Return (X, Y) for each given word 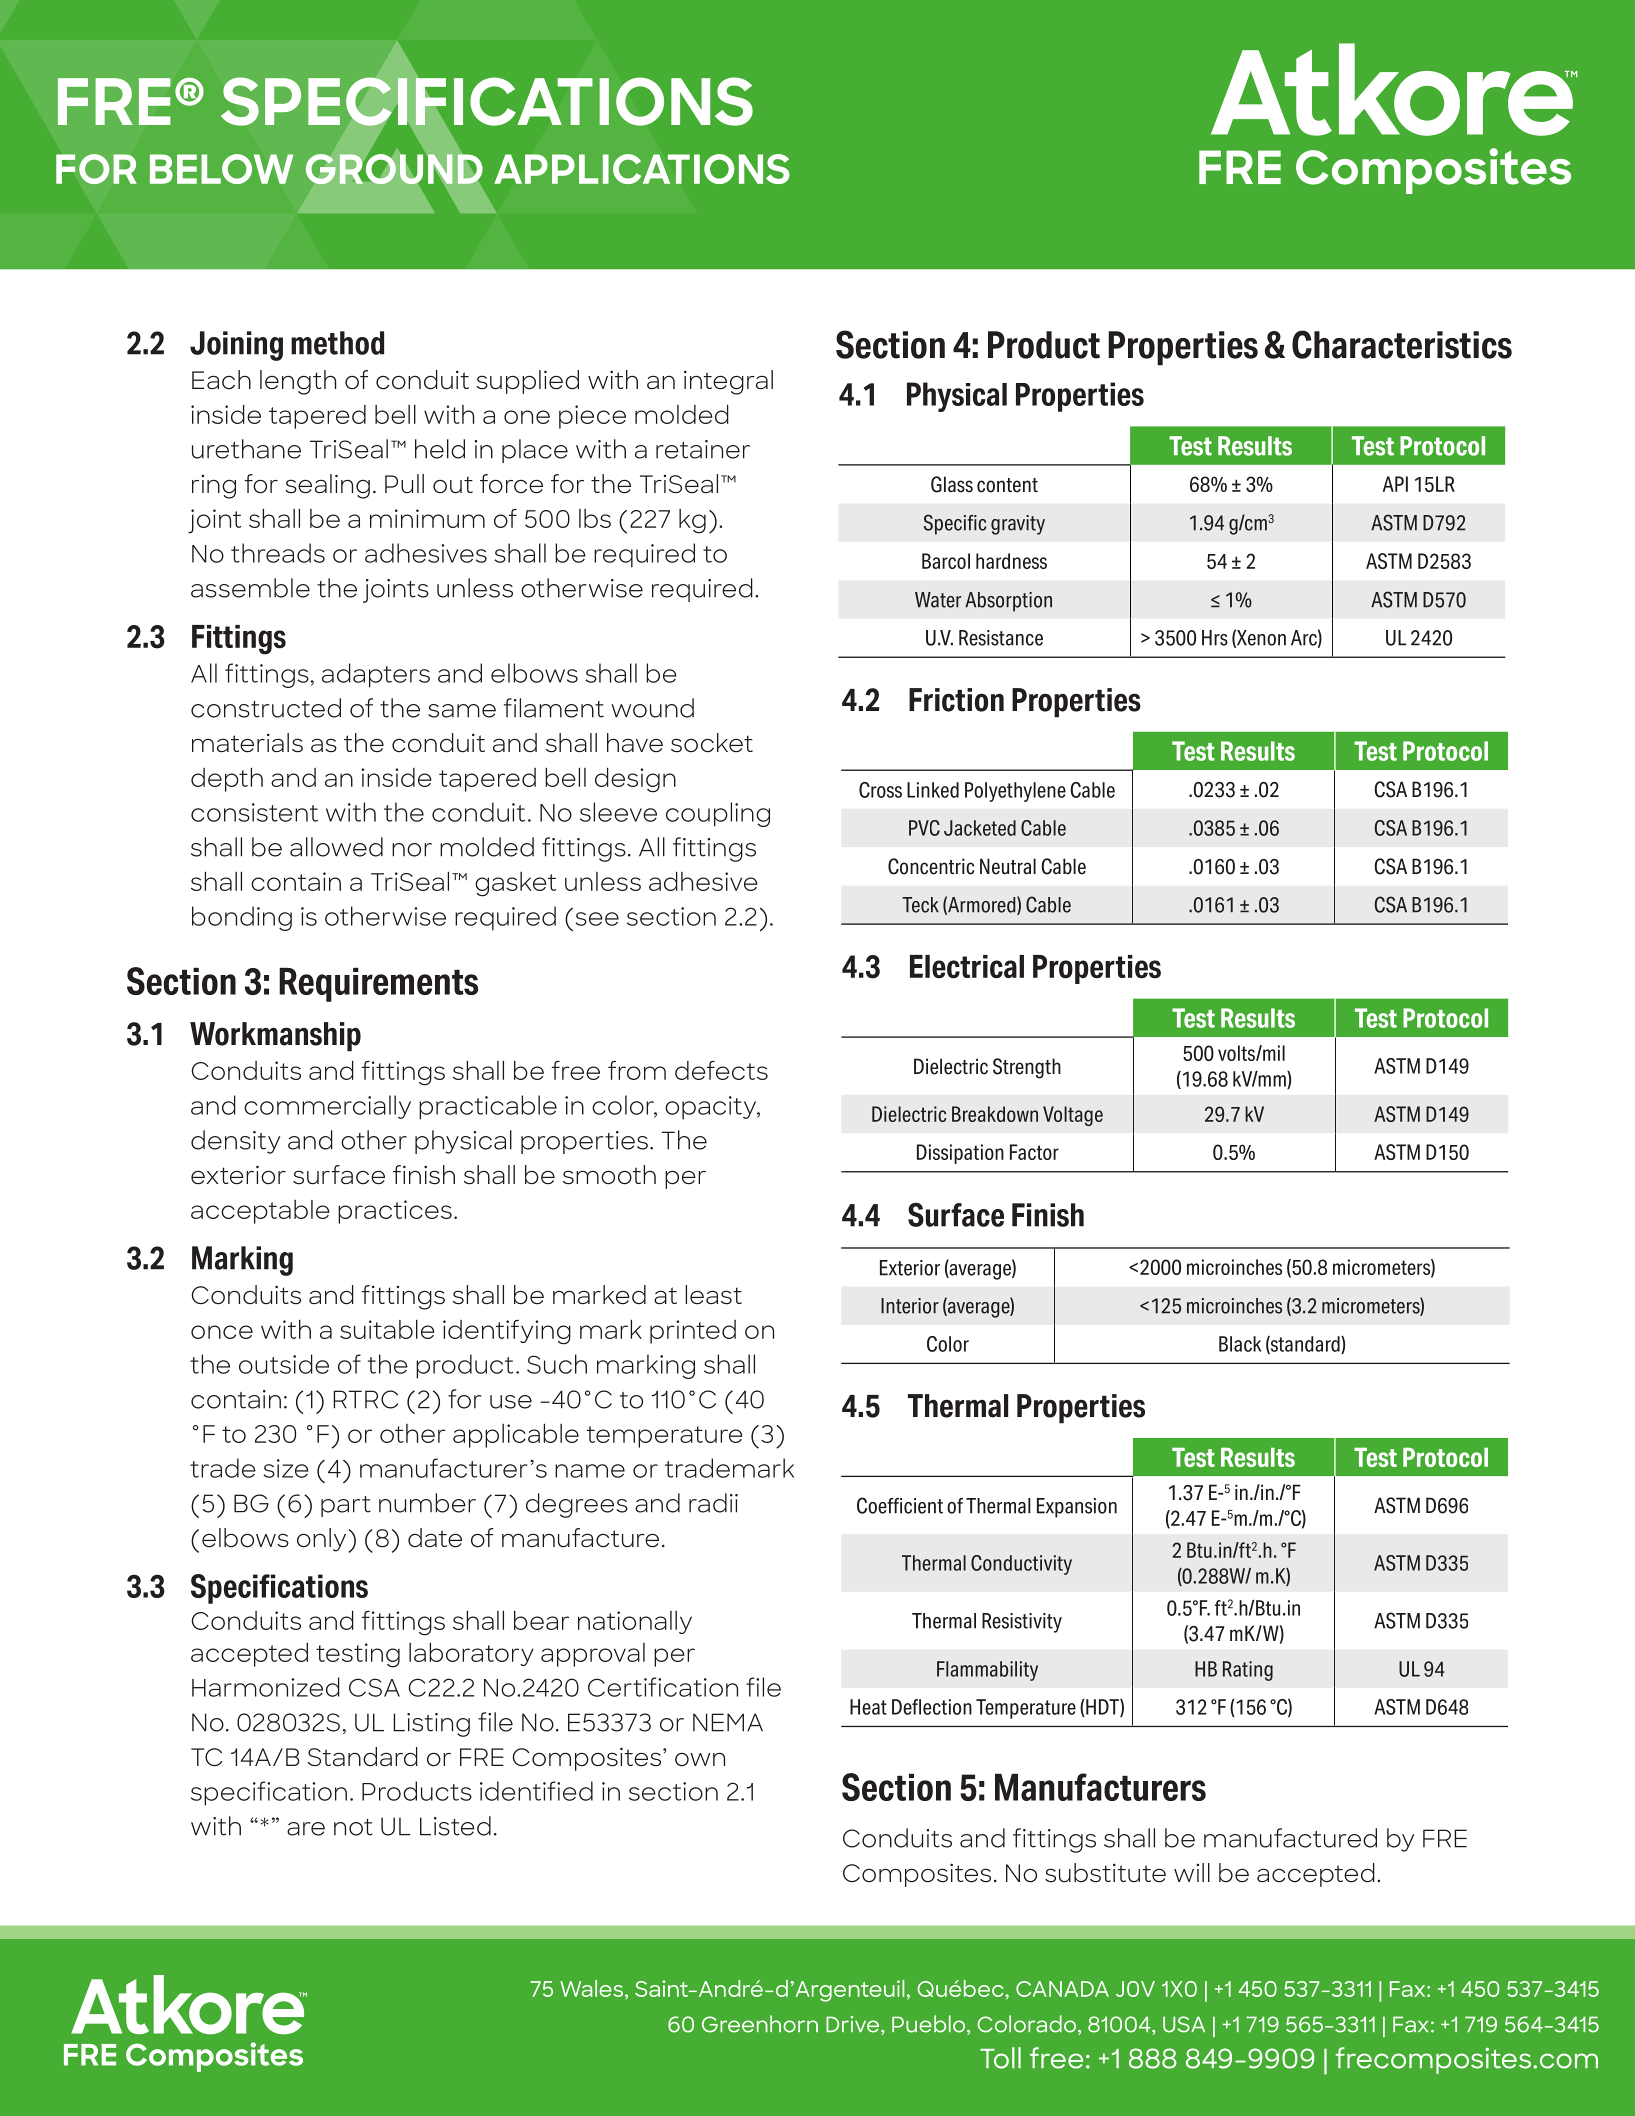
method (337, 343)
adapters (376, 675)
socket (712, 743)
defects (721, 1070)
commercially (327, 1107)
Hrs (1215, 638)
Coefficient (900, 1505)
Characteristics (1402, 344)
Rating (1248, 1671)
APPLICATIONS (642, 169)
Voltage (1073, 1116)
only (323, 1540)
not (353, 1827)
